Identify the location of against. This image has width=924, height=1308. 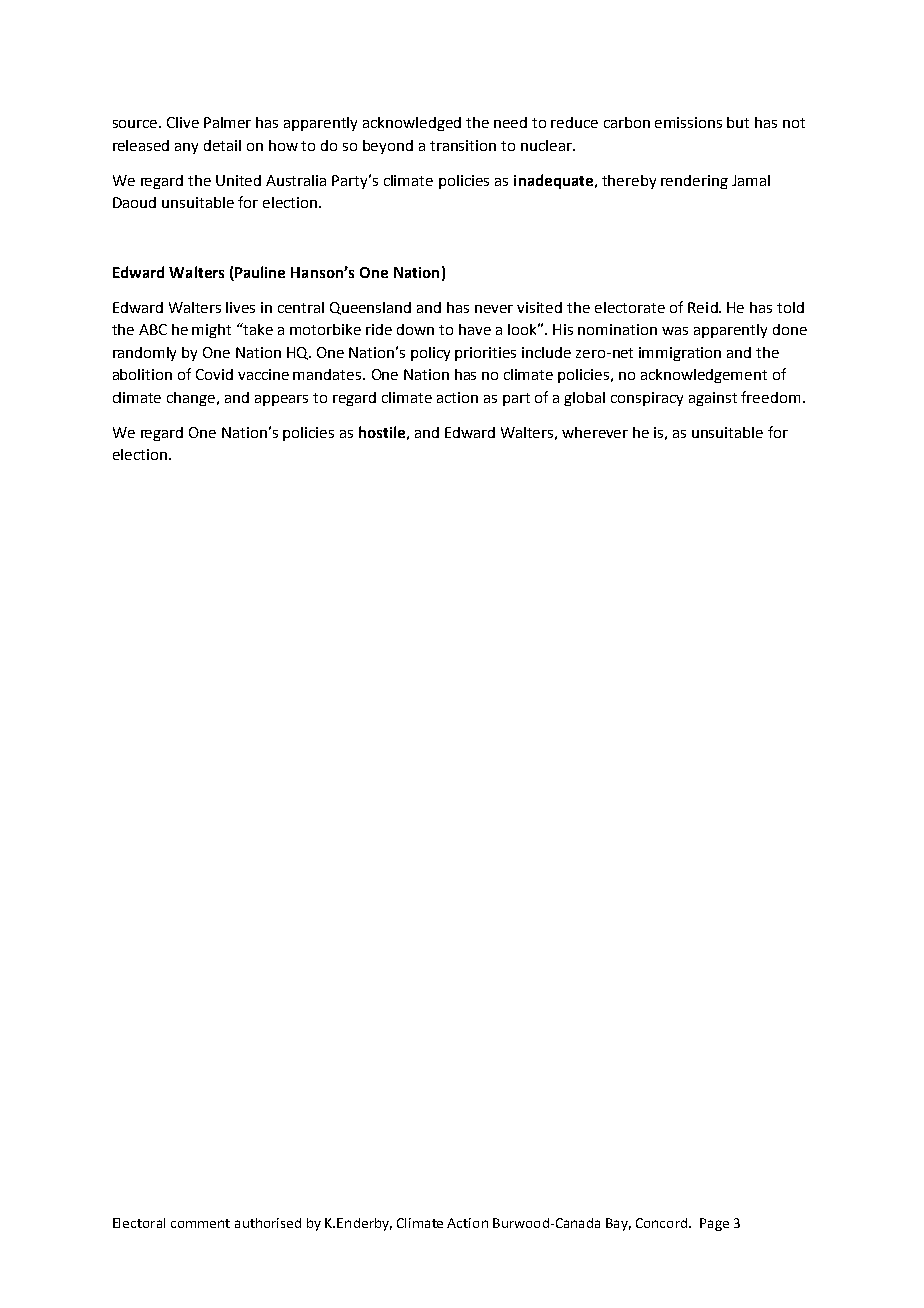
(713, 399).
